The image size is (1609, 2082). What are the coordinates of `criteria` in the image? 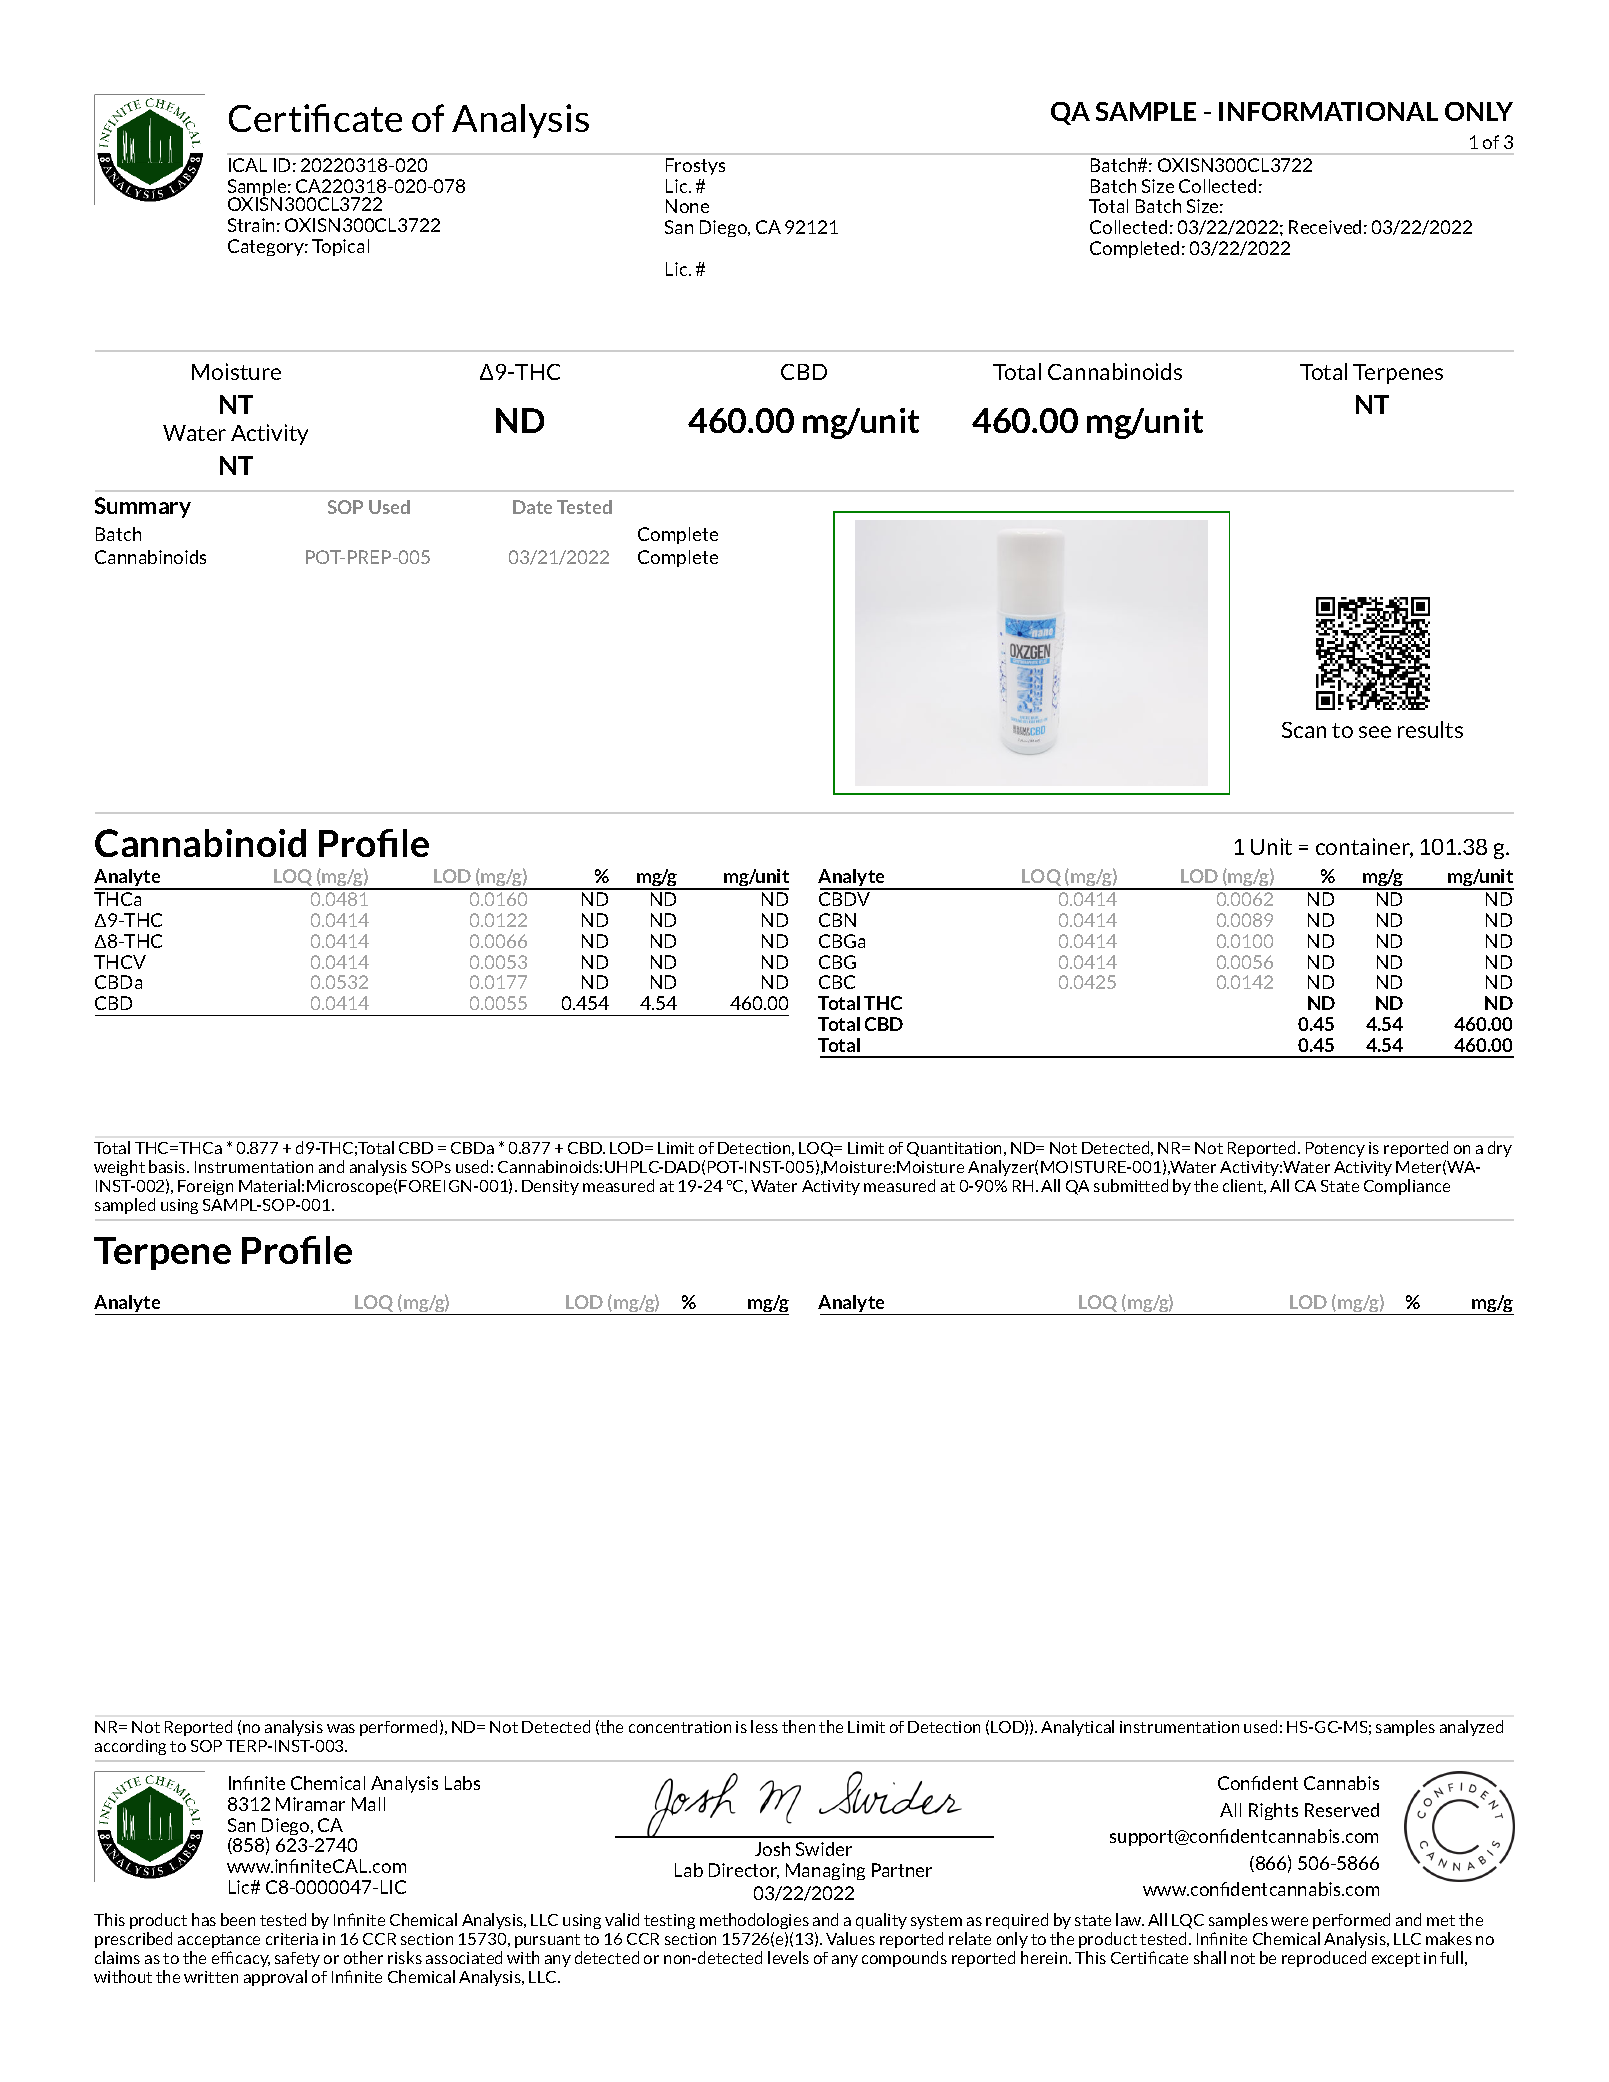 It's located at (292, 1939).
